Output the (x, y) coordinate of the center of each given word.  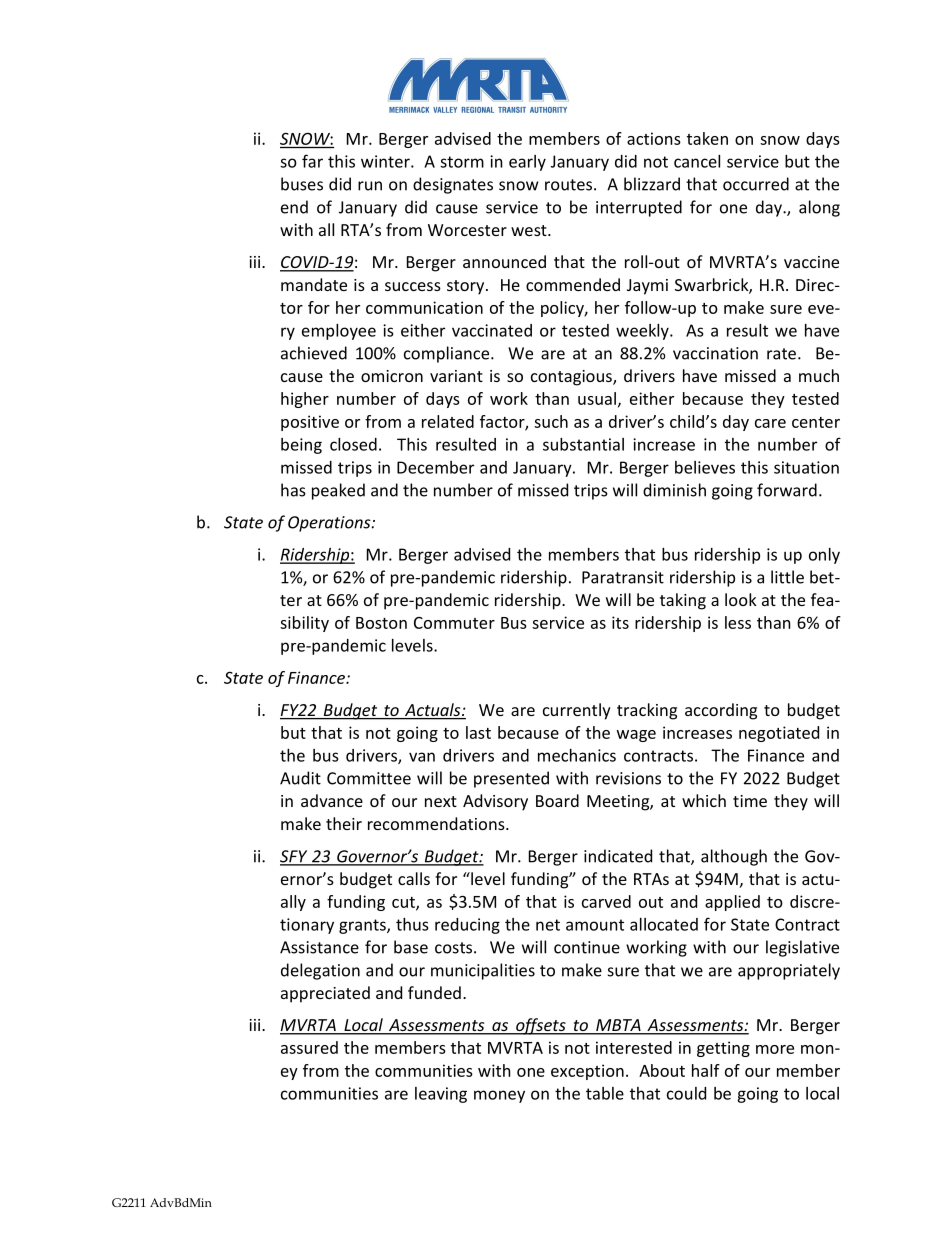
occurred (756, 184)
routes (570, 185)
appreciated (325, 994)
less (738, 622)
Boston (381, 623)
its (620, 622)
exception (587, 1072)
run (370, 186)
